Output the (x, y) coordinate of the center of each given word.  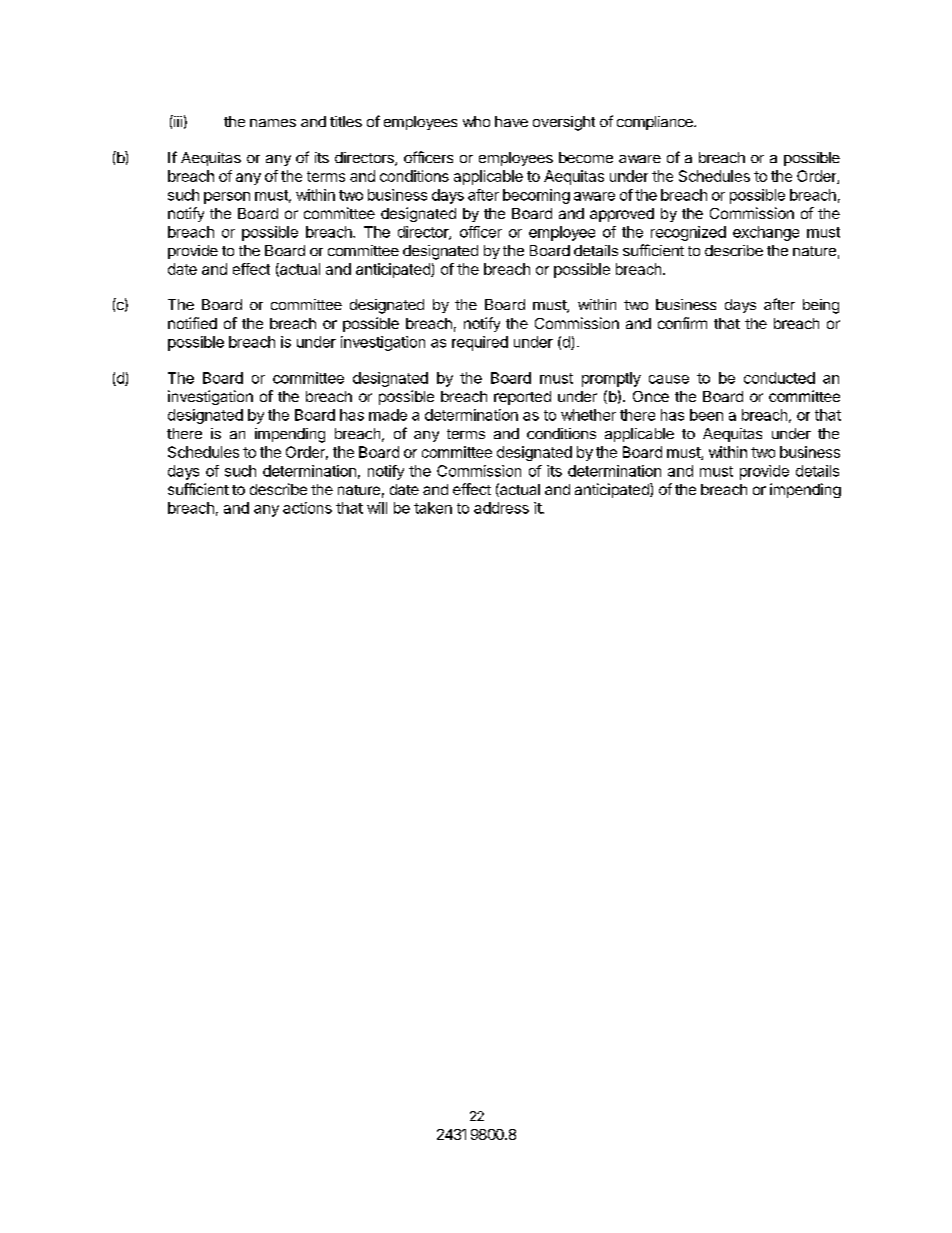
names (273, 123)
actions (307, 508)
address (501, 508)
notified (192, 323)
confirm (682, 323)
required (480, 343)
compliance (656, 123)
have (511, 121)
